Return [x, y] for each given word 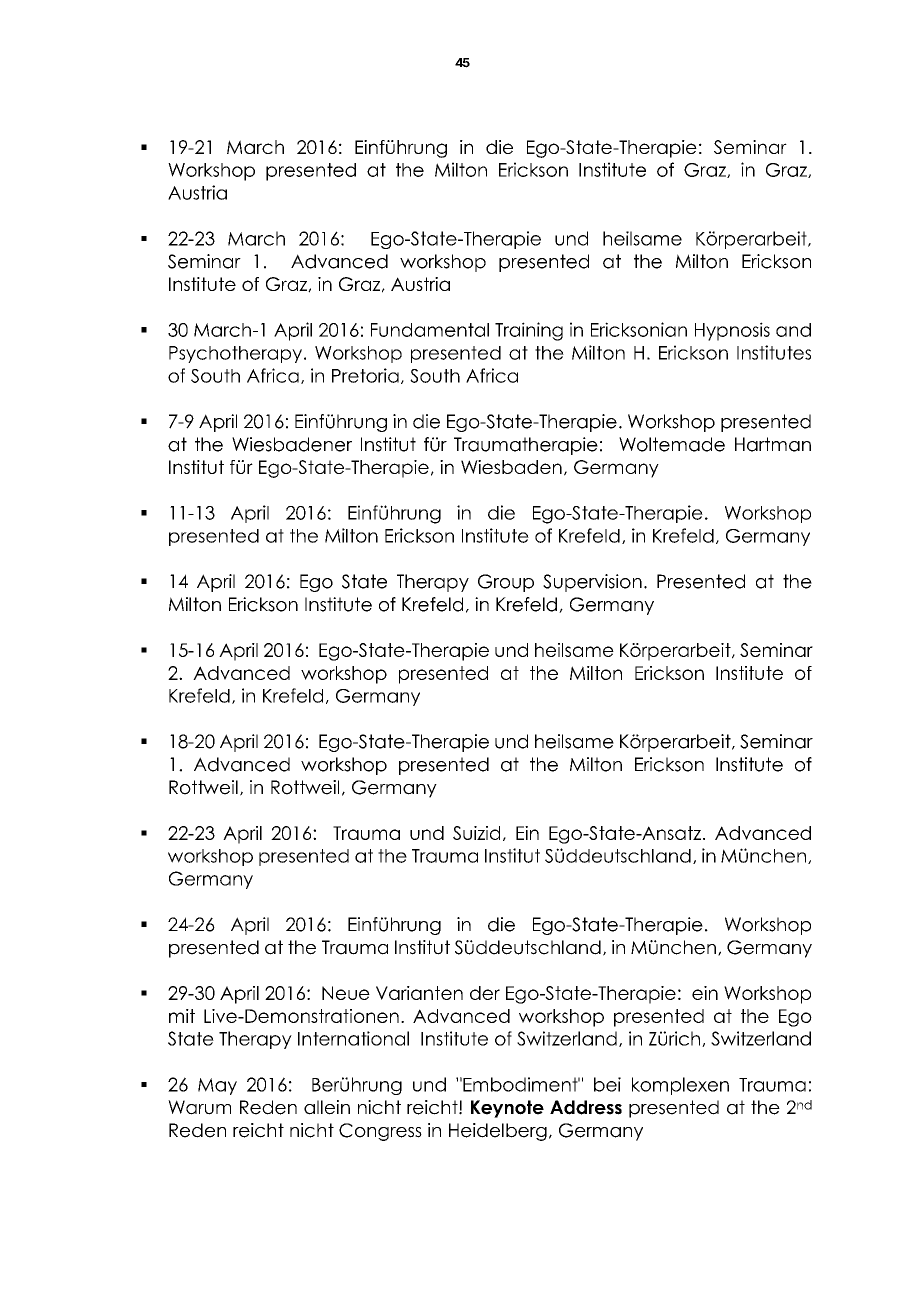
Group [506, 583]
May [217, 1086]
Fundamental [430, 330]
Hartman [773, 444]
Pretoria [365, 375]
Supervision [592, 583]
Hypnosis [732, 331]
